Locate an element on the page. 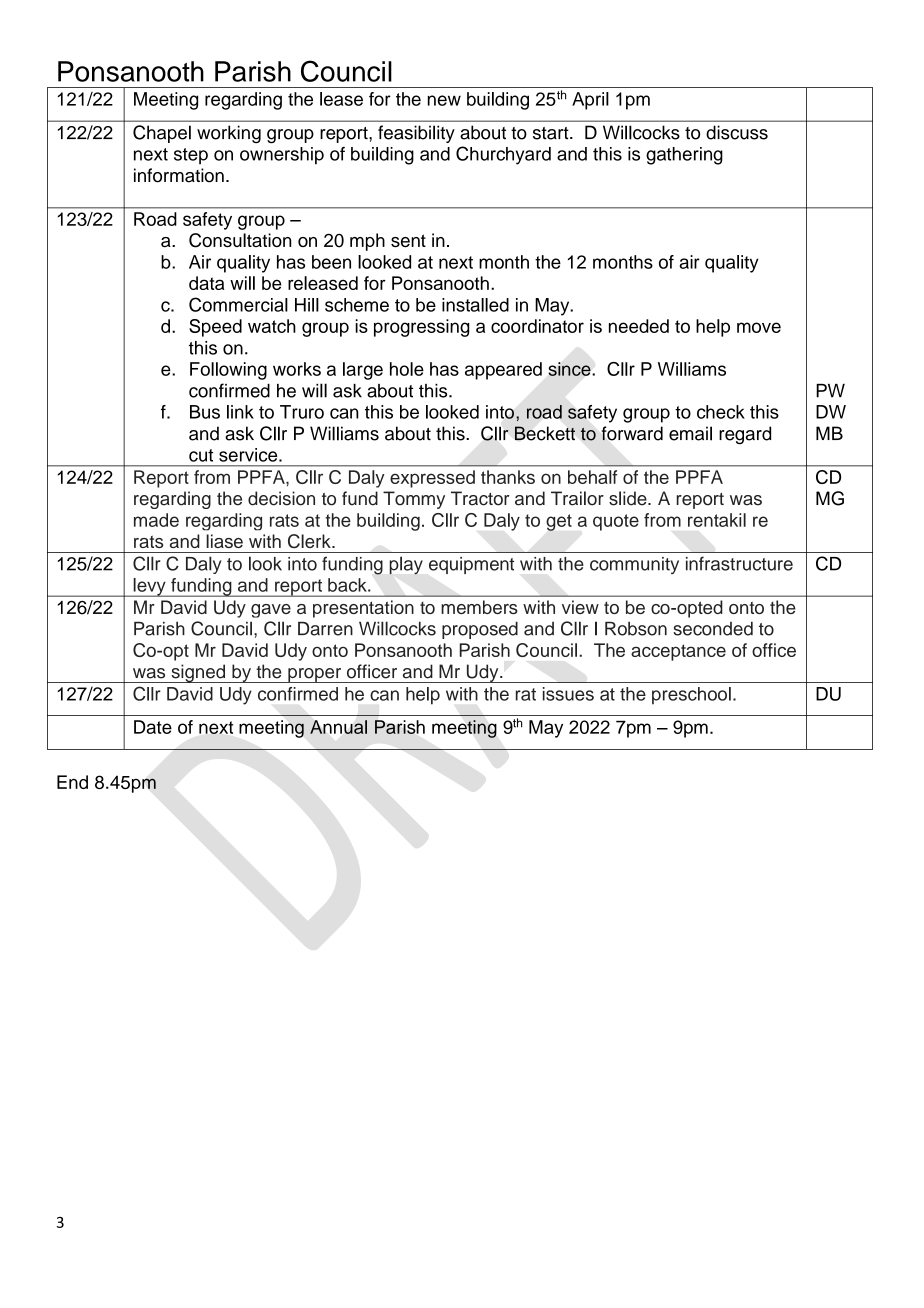 This image has width=924, height=1308. signed is located at coordinates (198, 673).
